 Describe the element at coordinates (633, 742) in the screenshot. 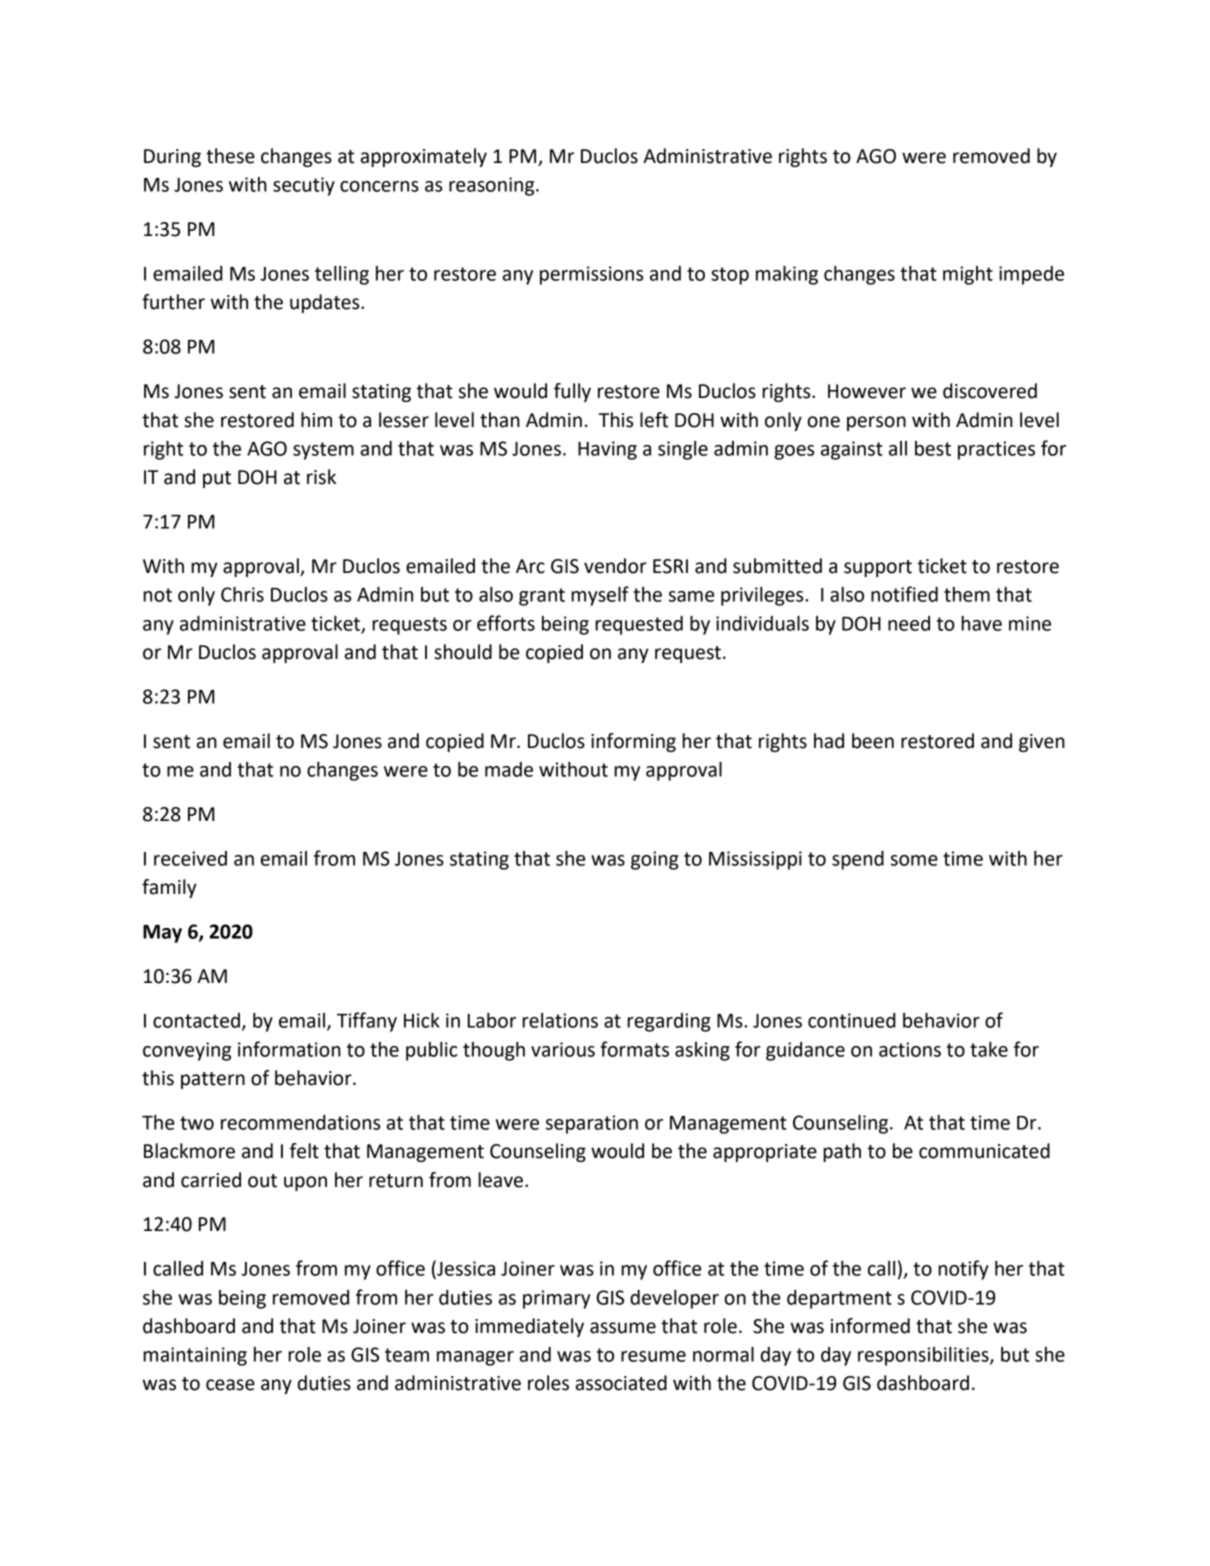

I see `informing` at that location.
